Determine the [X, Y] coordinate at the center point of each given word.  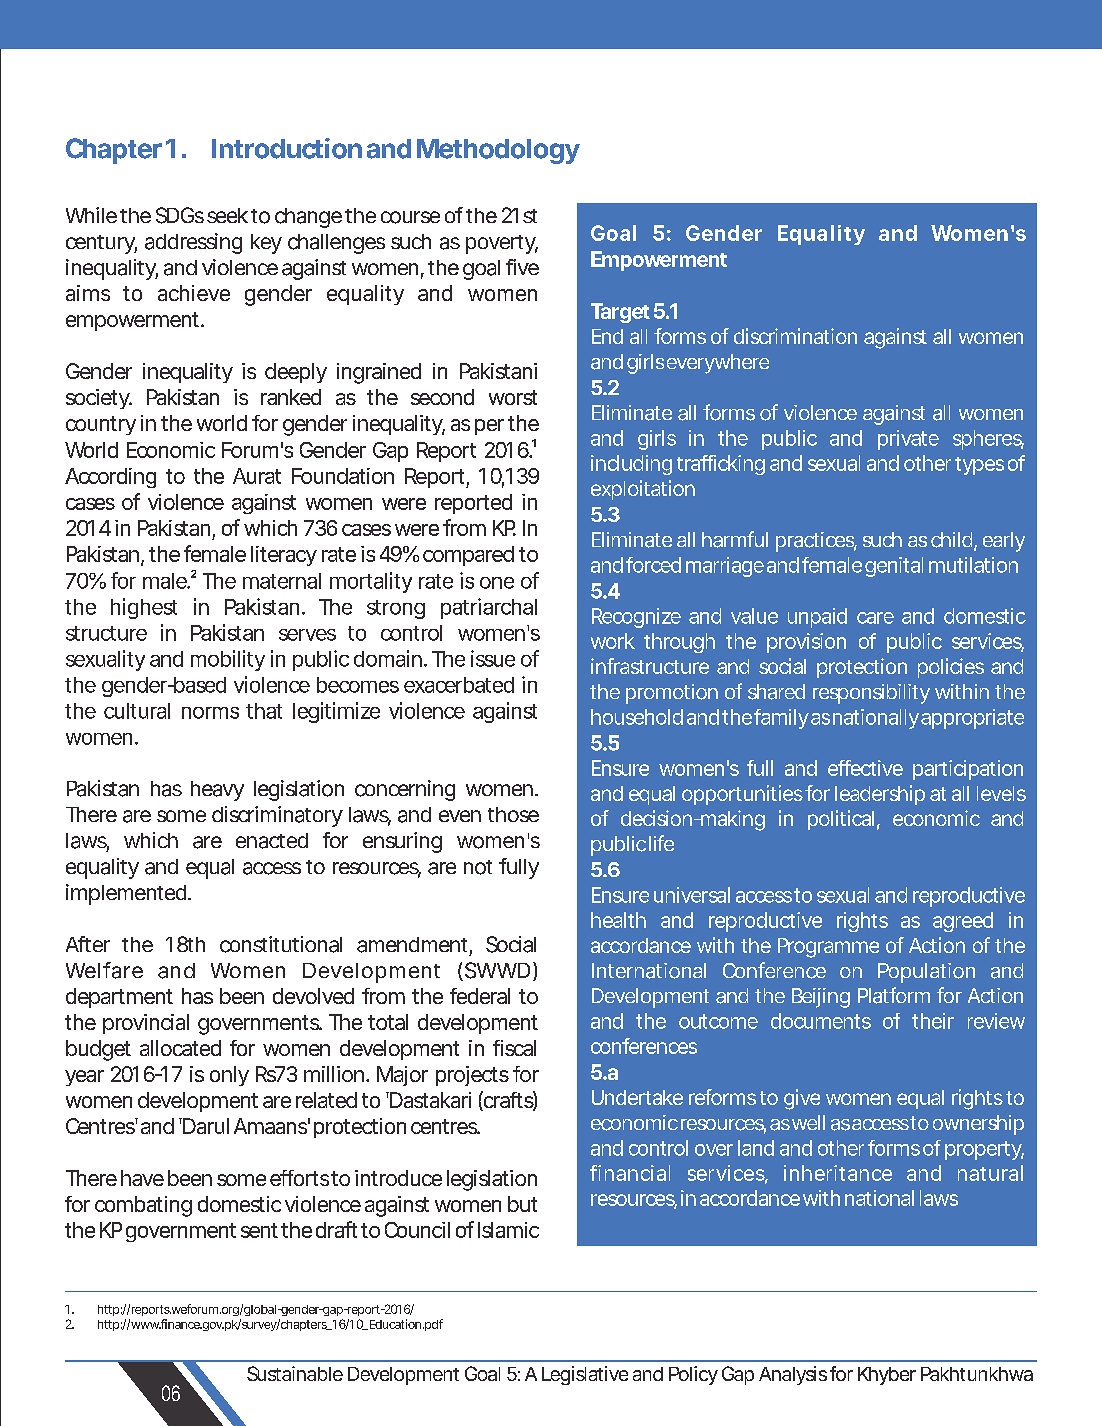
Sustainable [295, 1373]
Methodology [498, 151]
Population [926, 973]
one [497, 583]
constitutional [281, 944]
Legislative [585, 1375]
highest [144, 608]
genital [894, 567]
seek [227, 215]
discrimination [795, 336]
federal [480, 996]
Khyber [887, 1376]
